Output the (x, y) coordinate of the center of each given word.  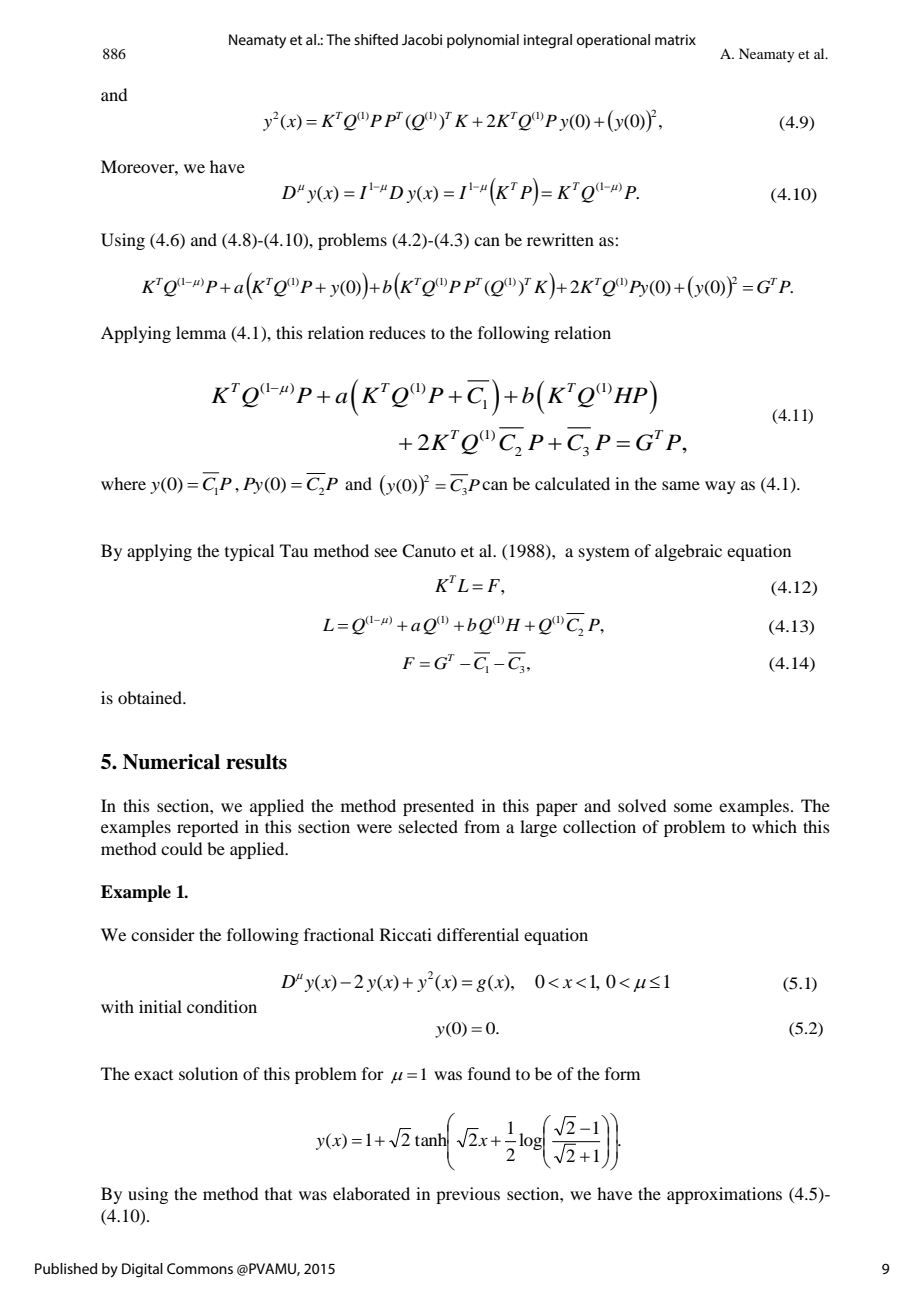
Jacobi (422, 39)
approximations (724, 1195)
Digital (142, 1270)
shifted (376, 39)
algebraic (688, 552)
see (386, 552)
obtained (151, 697)
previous (468, 1195)
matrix (675, 39)
